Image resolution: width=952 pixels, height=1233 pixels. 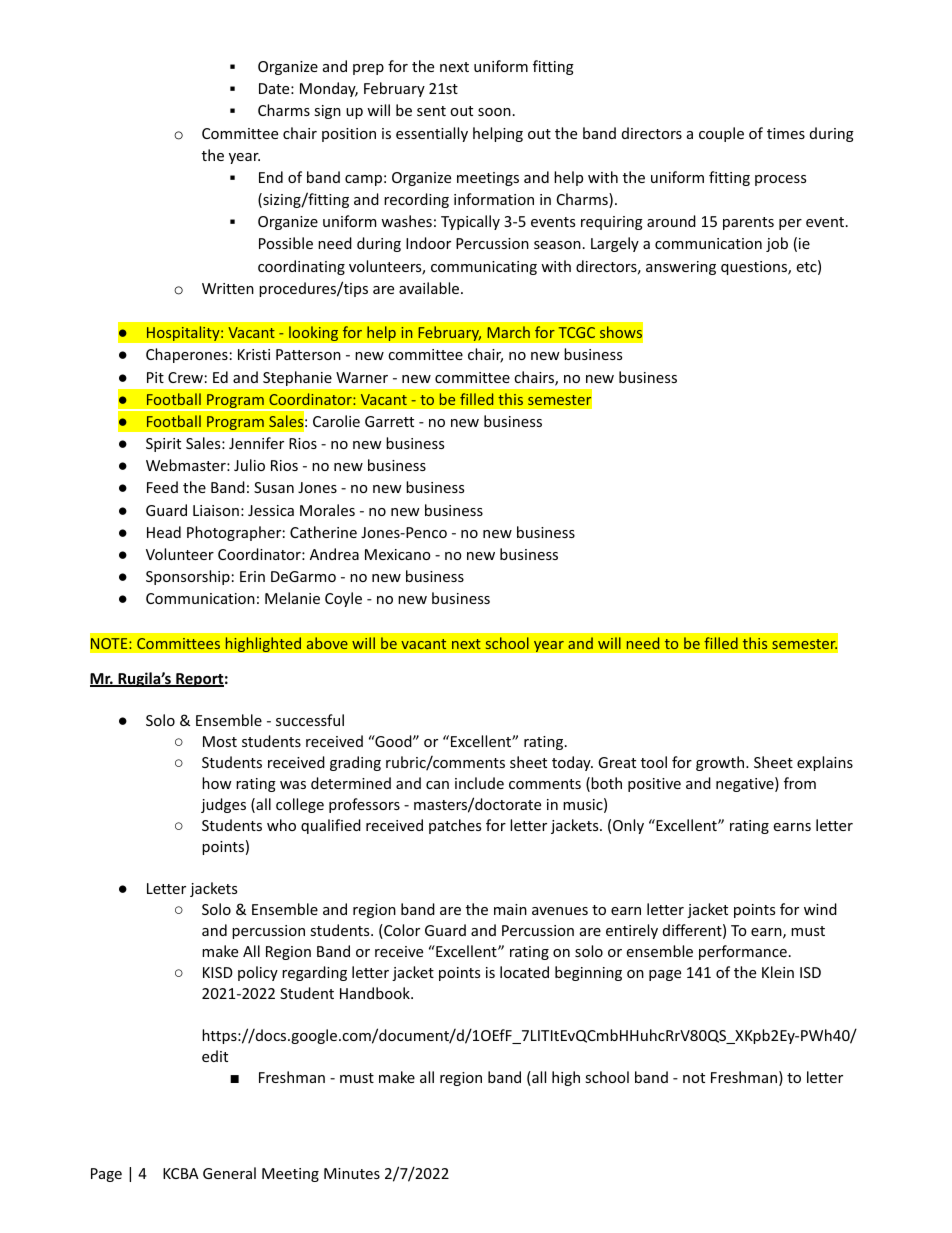 What do you see at coordinates (327, 112) in the document?
I see `sign` at bounding box center [327, 112].
